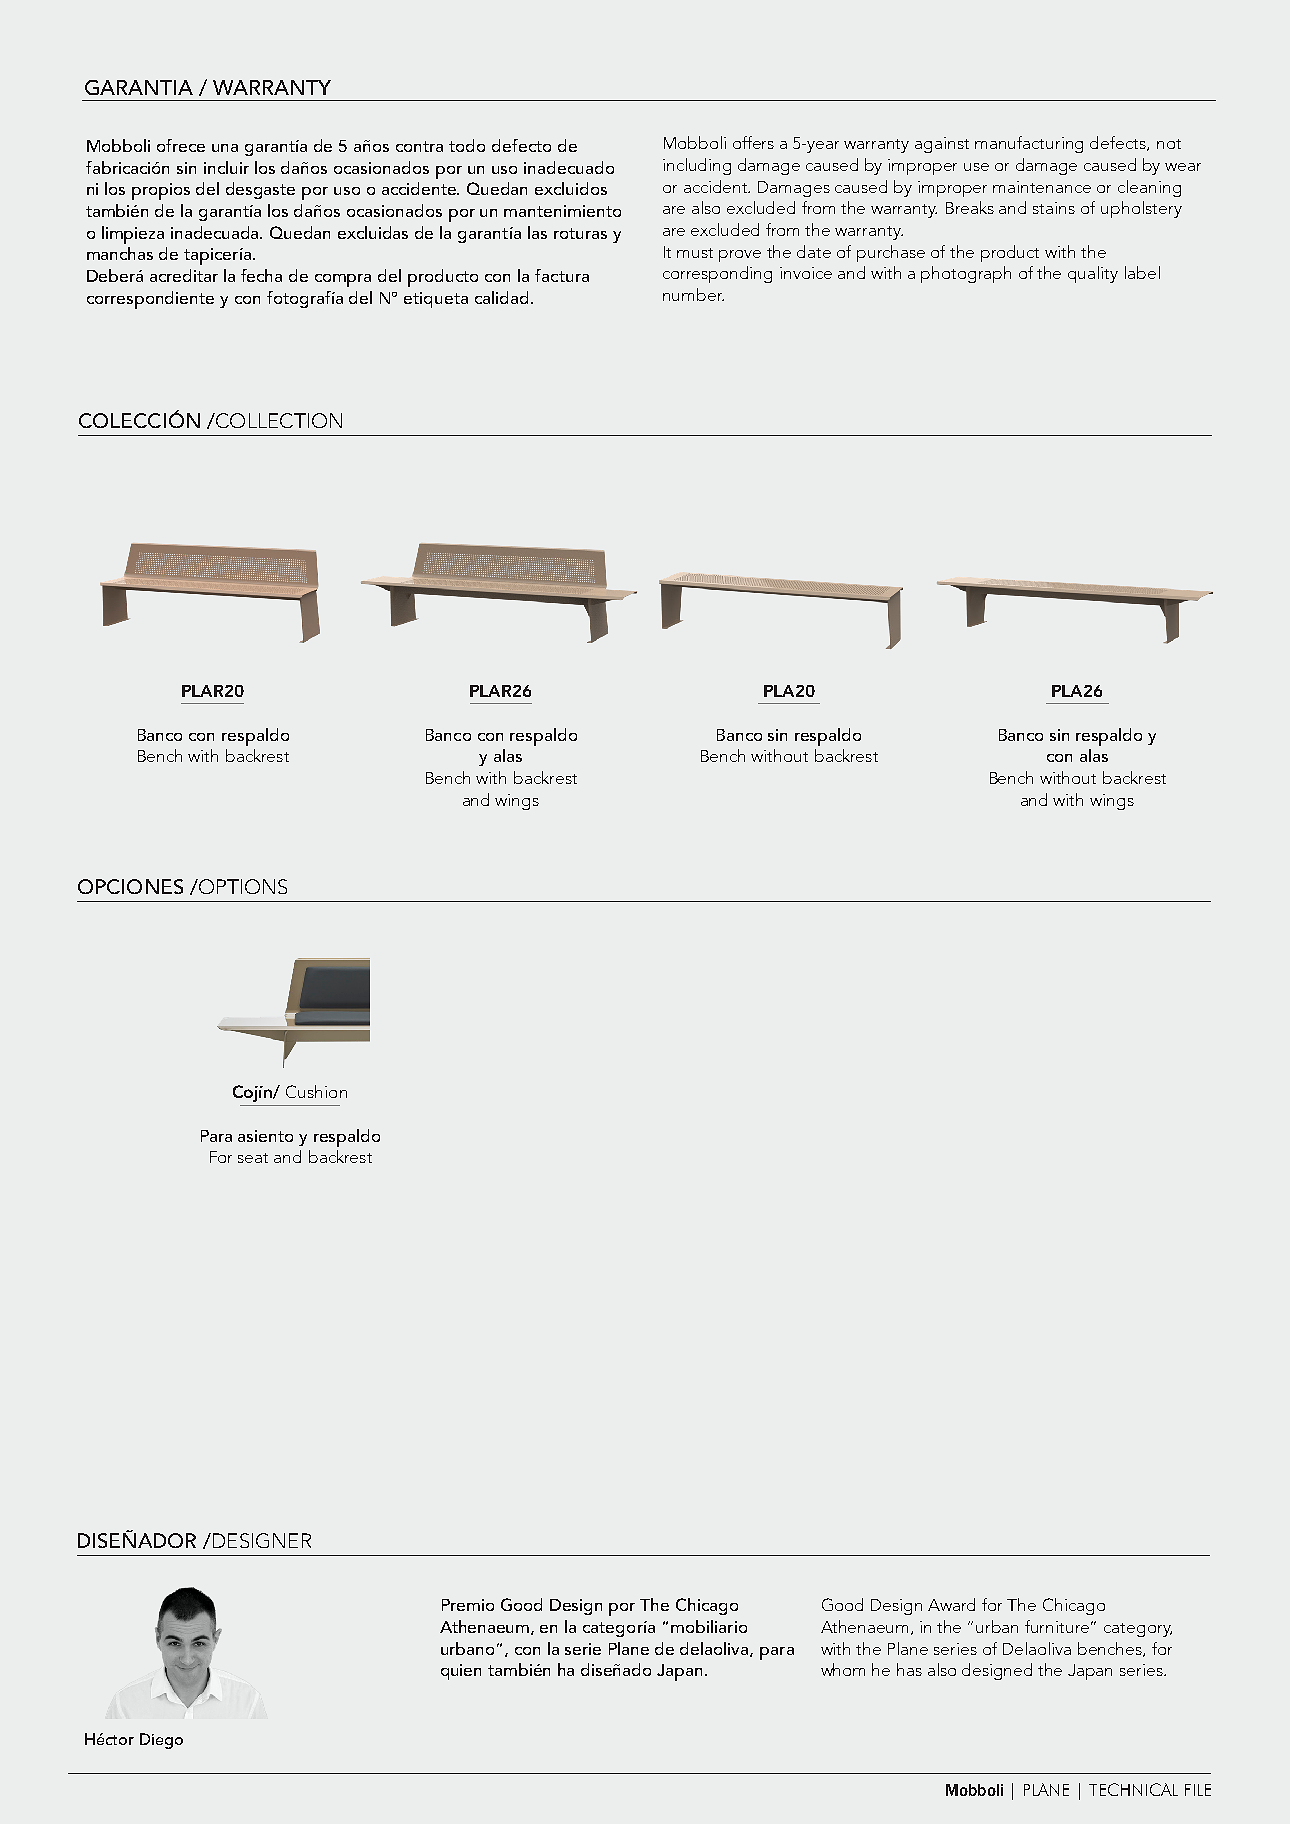 The image size is (1290, 1824). I want to click on whom, so click(843, 1669).
